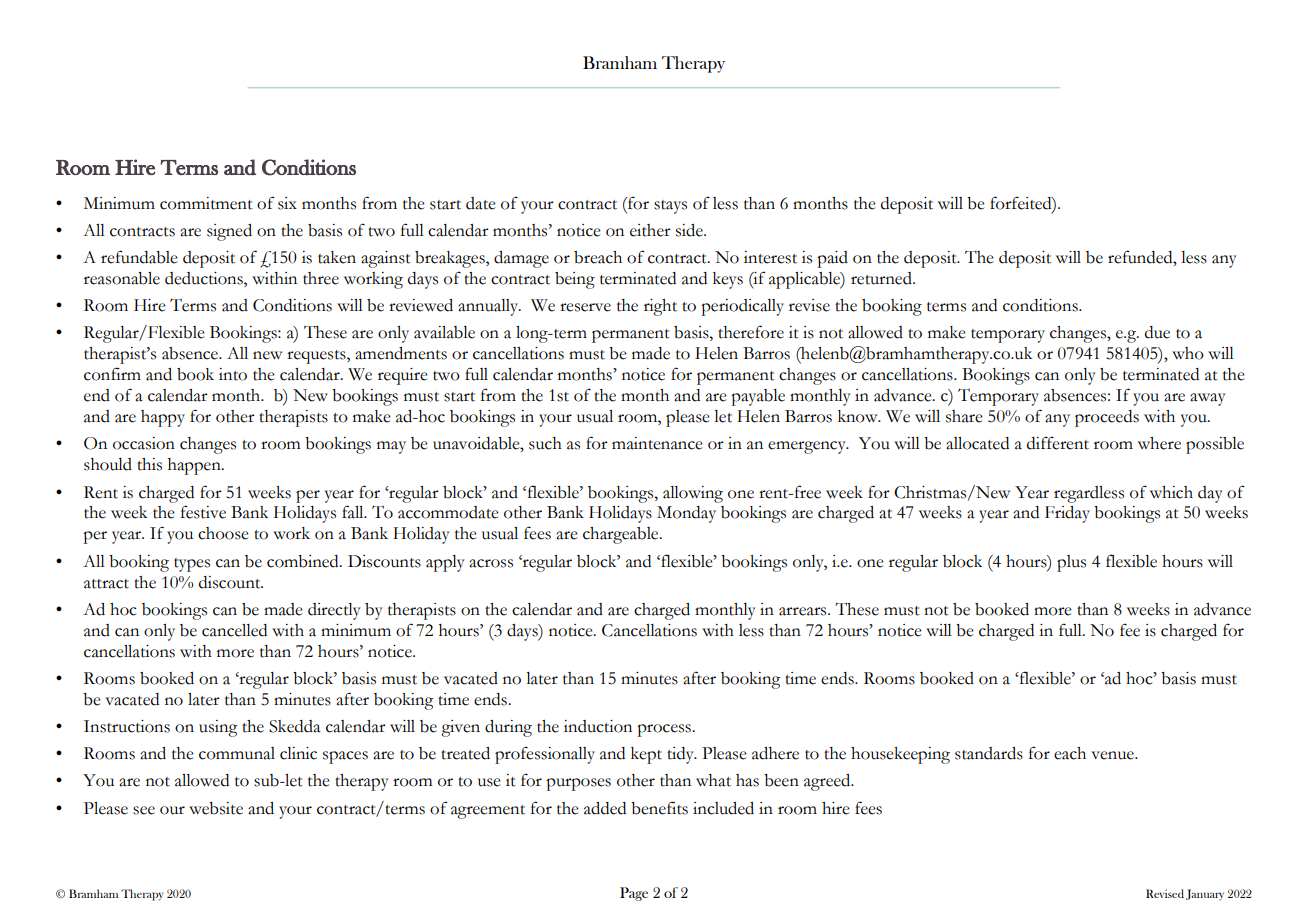 The height and width of the screenshot is (924, 1308). Describe the element at coordinates (598, 726) in the screenshot. I see `induction` at that location.
